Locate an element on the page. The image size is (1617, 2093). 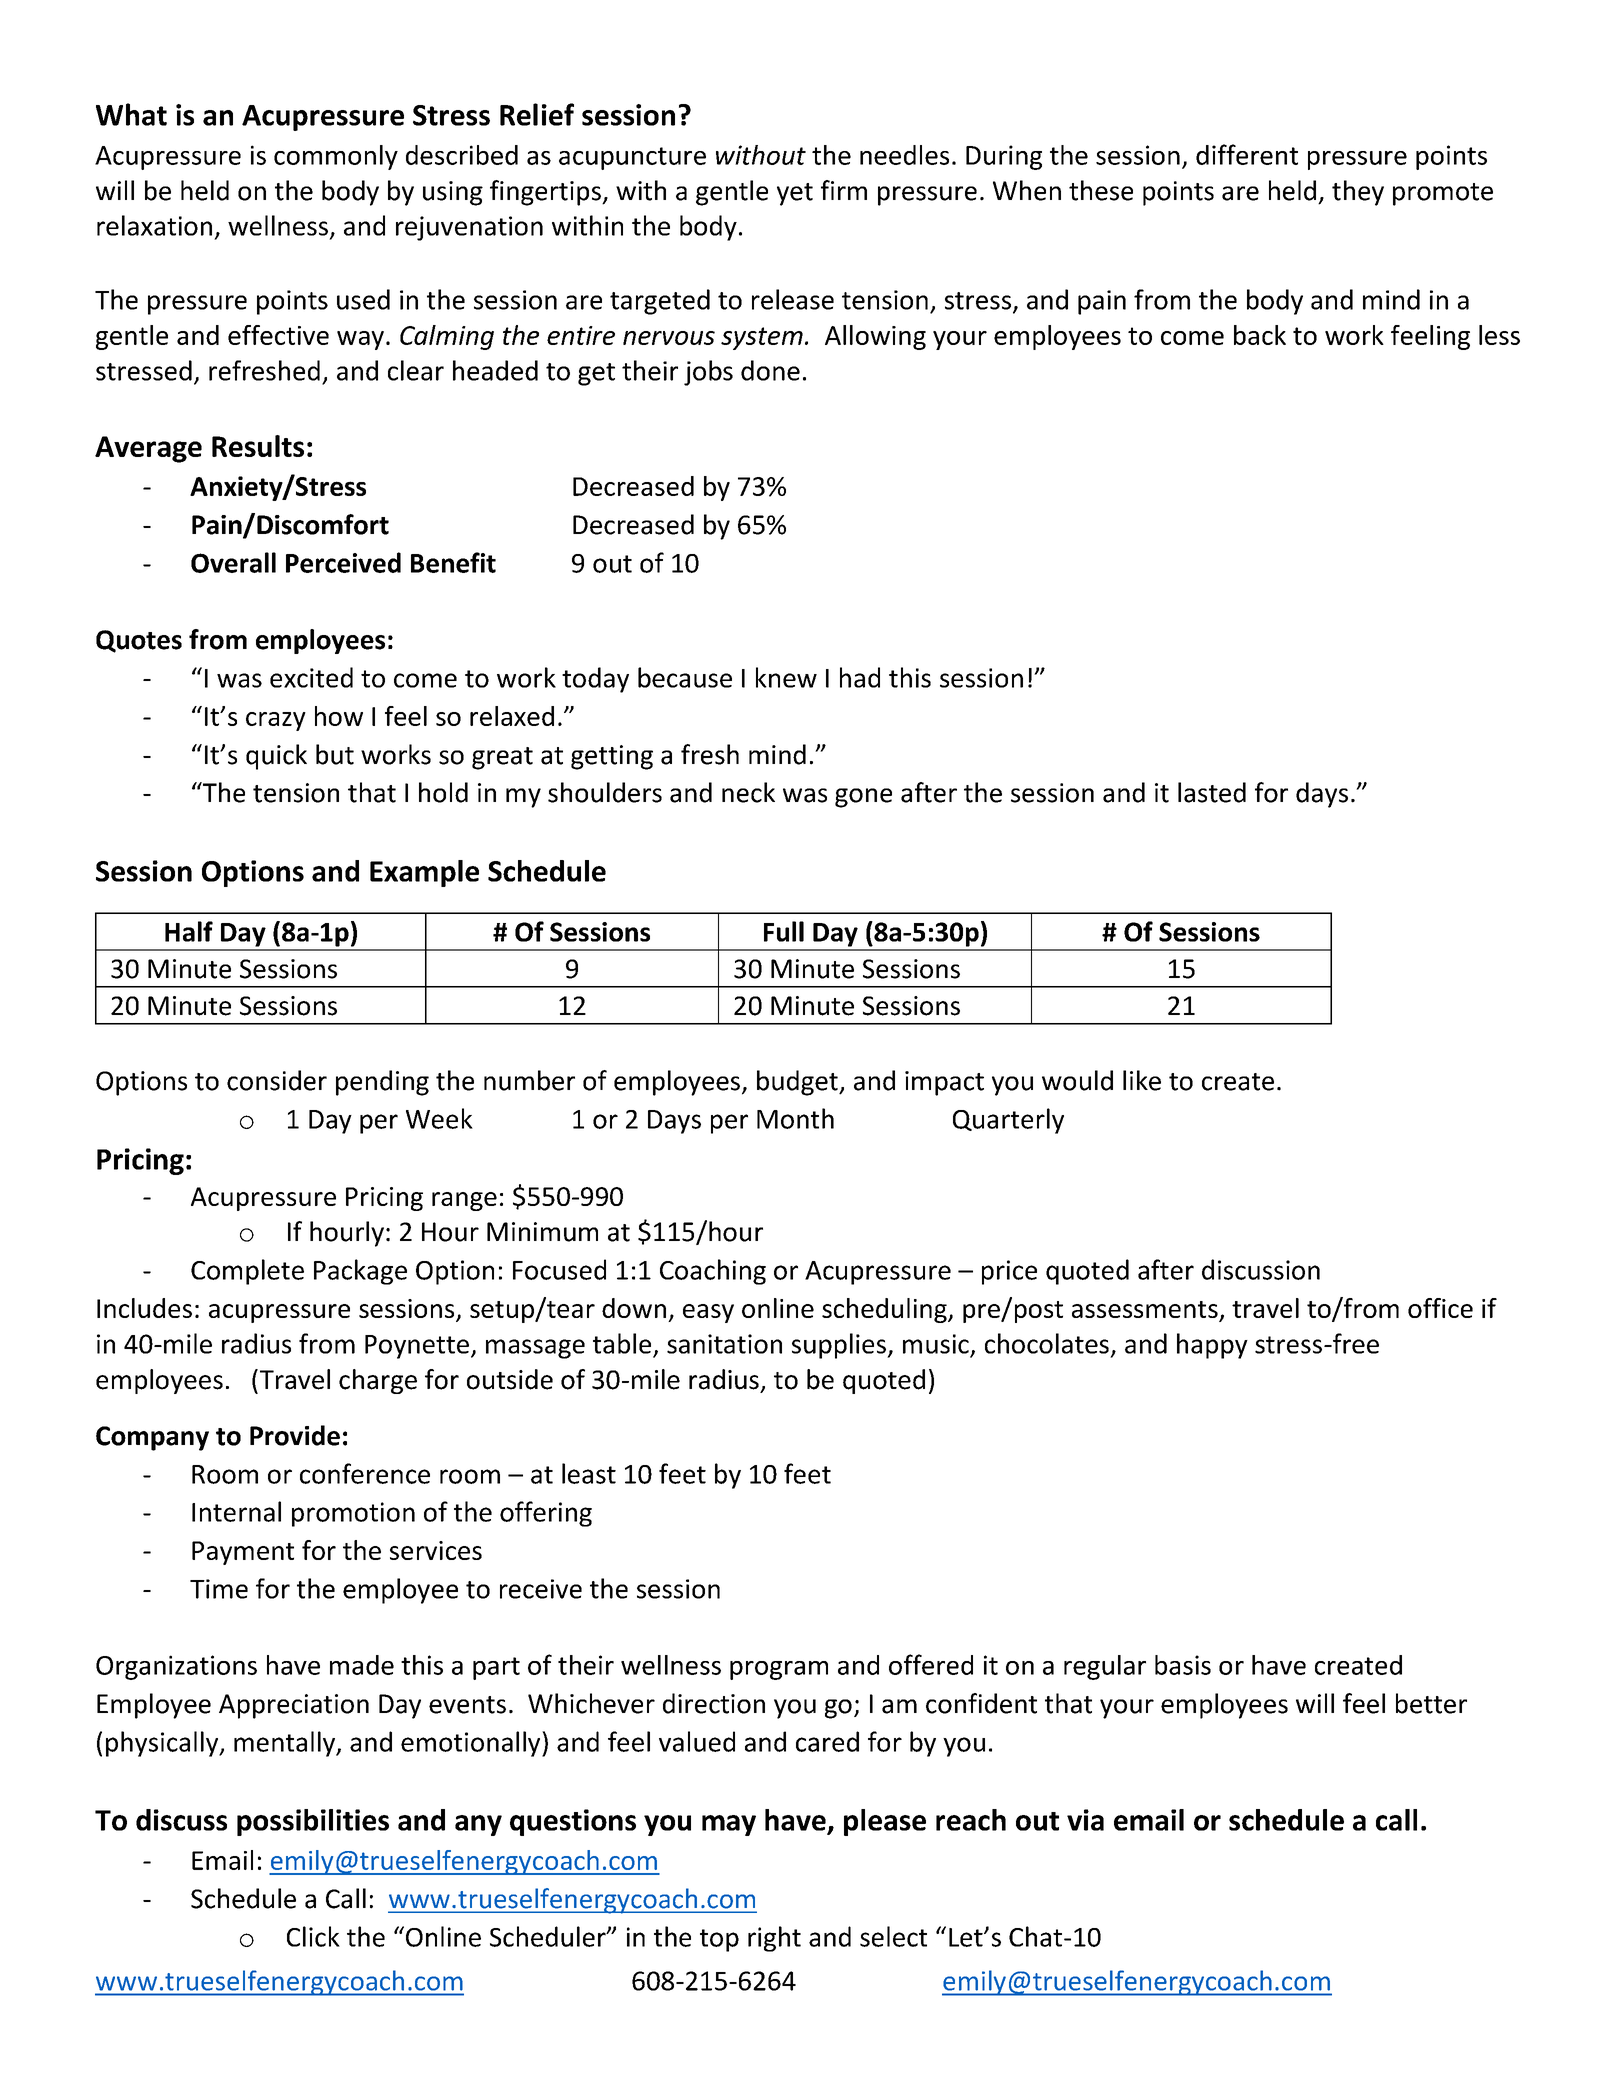
they is located at coordinates (1358, 193).
